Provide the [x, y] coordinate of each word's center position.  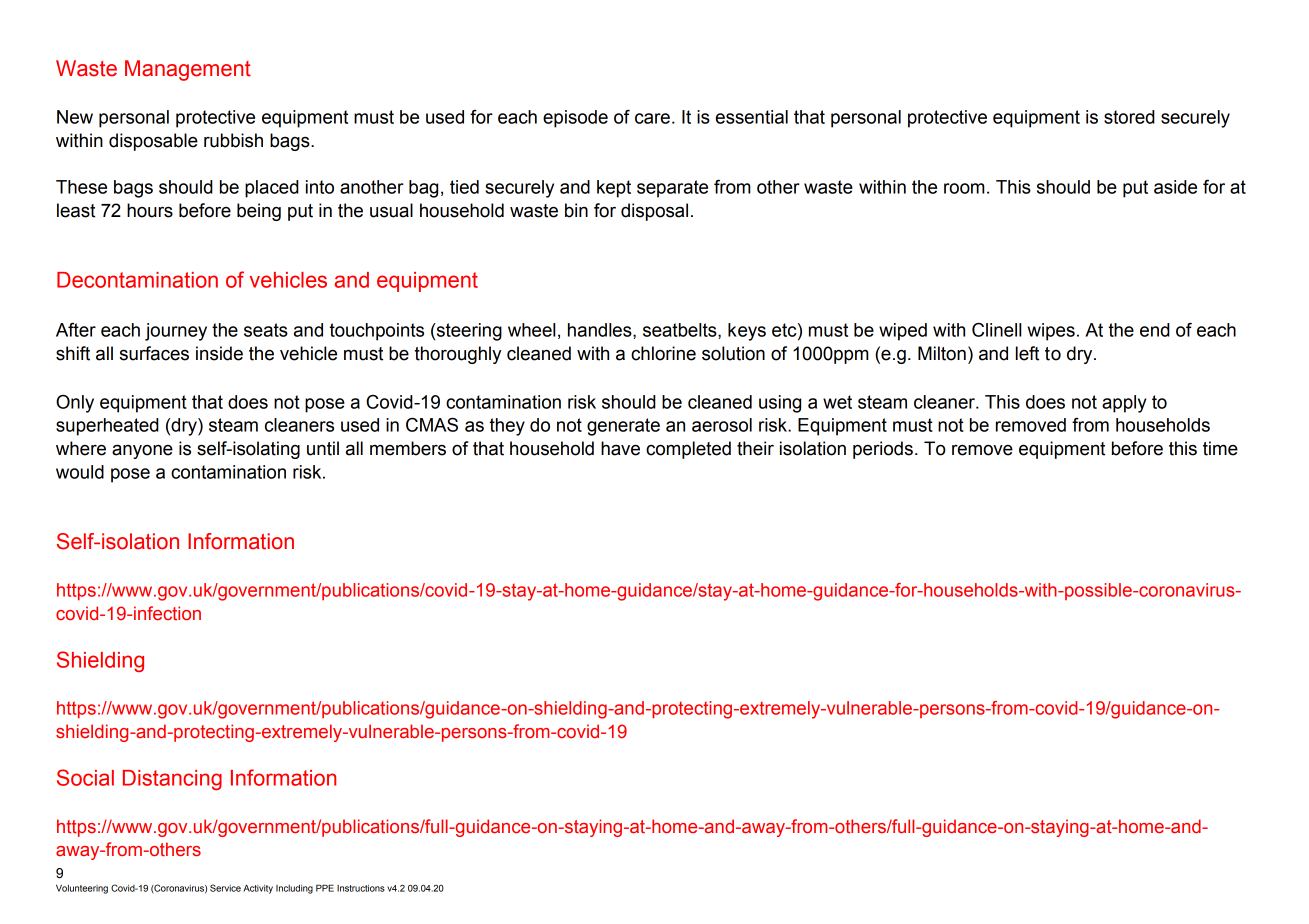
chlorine [663, 353]
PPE [325, 888]
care [652, 118]
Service [225, 888]
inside [219, 353]
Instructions [361, 888]
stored [1129, 117]
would [80, 472]
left [1027, 353]
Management [188, 70]
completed [688, 450]
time [1220, 448]
